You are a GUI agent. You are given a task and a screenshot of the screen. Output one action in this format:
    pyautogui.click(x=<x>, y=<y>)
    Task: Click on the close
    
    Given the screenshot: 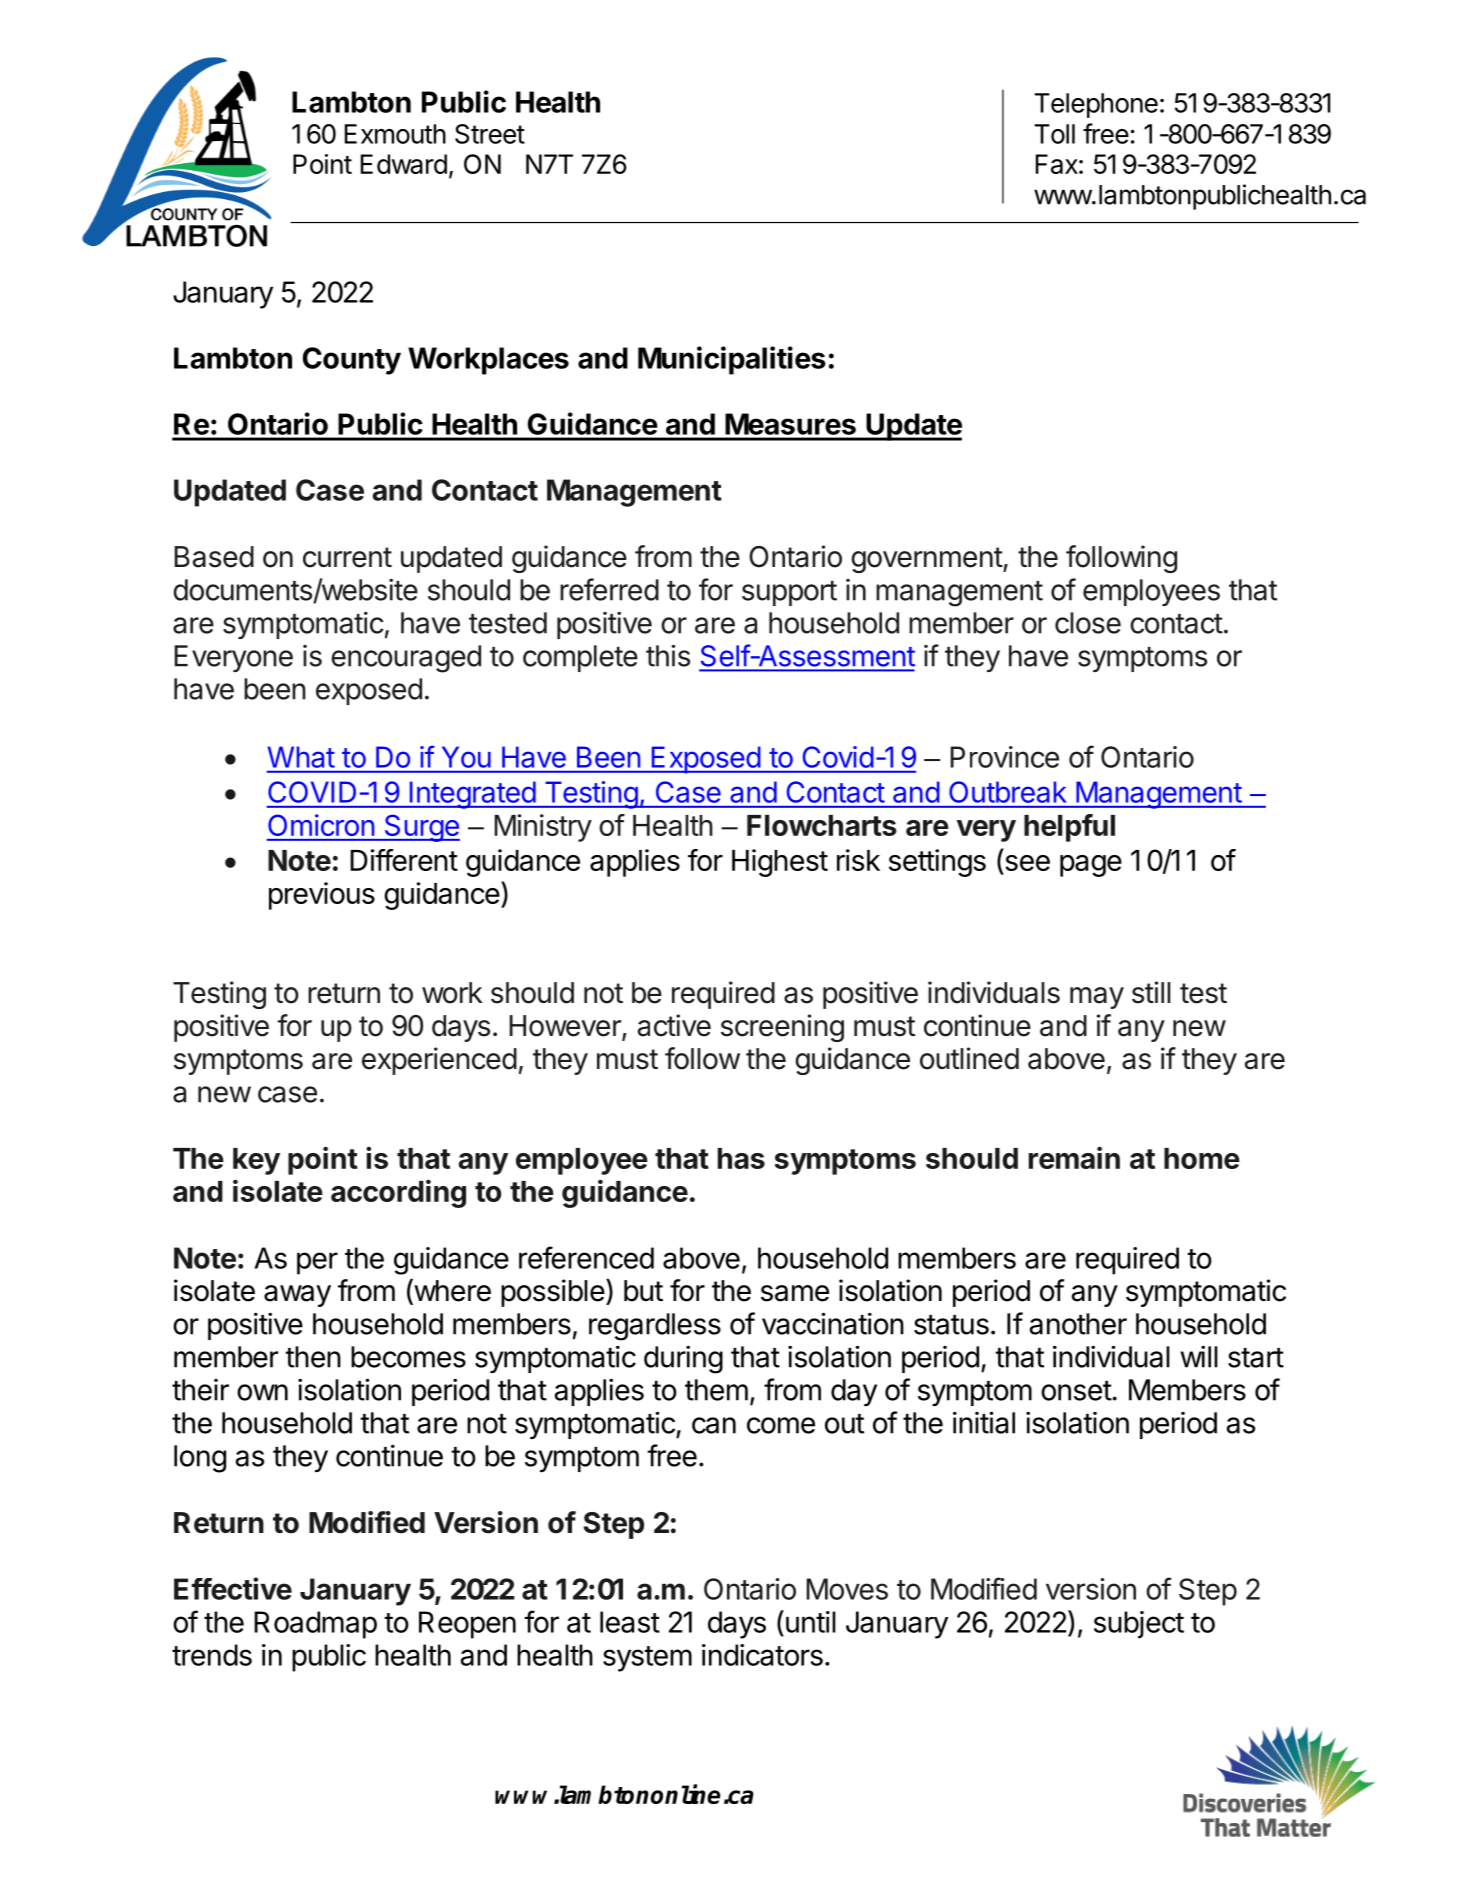 What is the action you would take?
    pyautogui.click(x=1088, y=623)
